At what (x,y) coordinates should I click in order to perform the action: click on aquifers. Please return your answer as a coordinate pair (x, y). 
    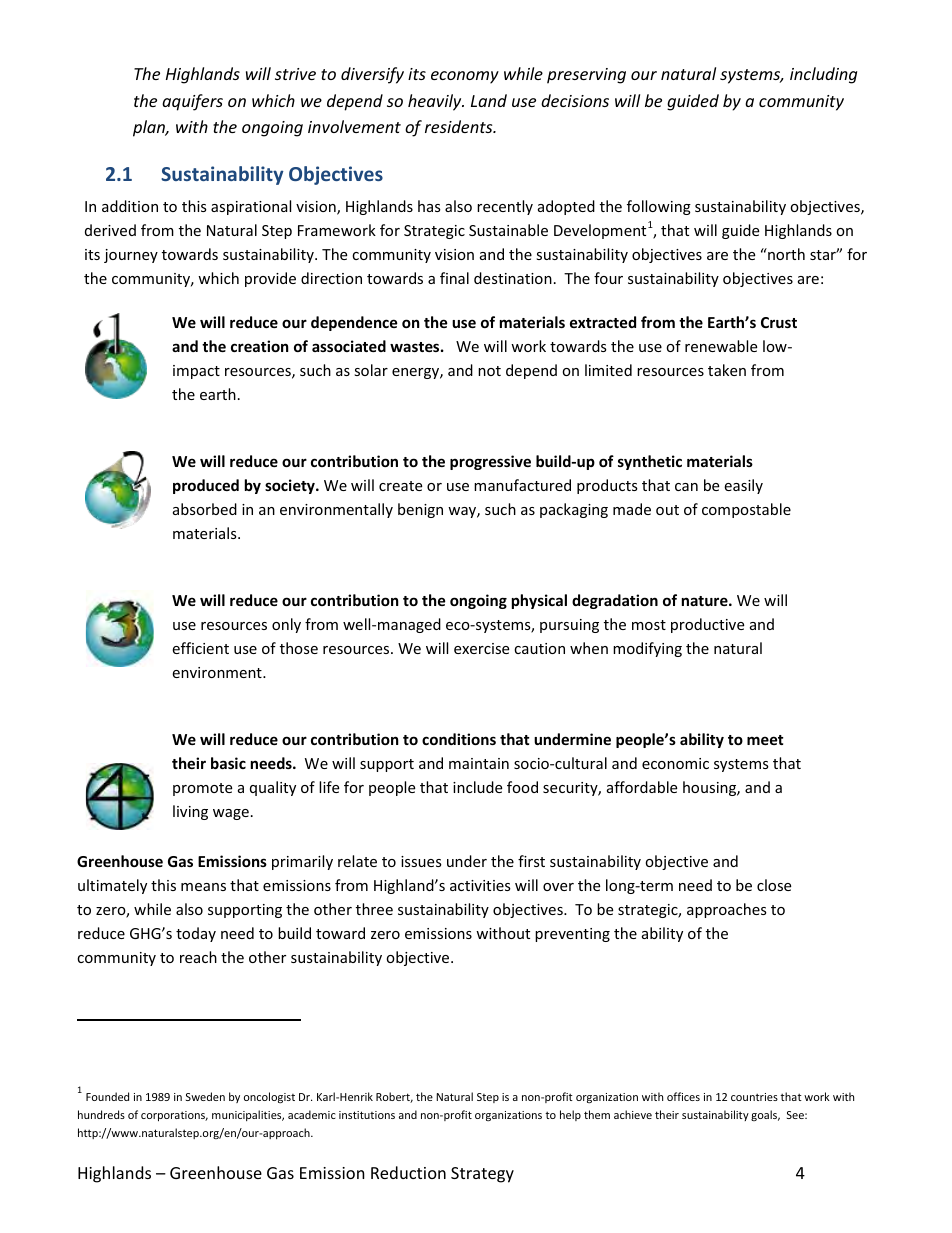
    Looking at the image, I should click on (192, 102).
